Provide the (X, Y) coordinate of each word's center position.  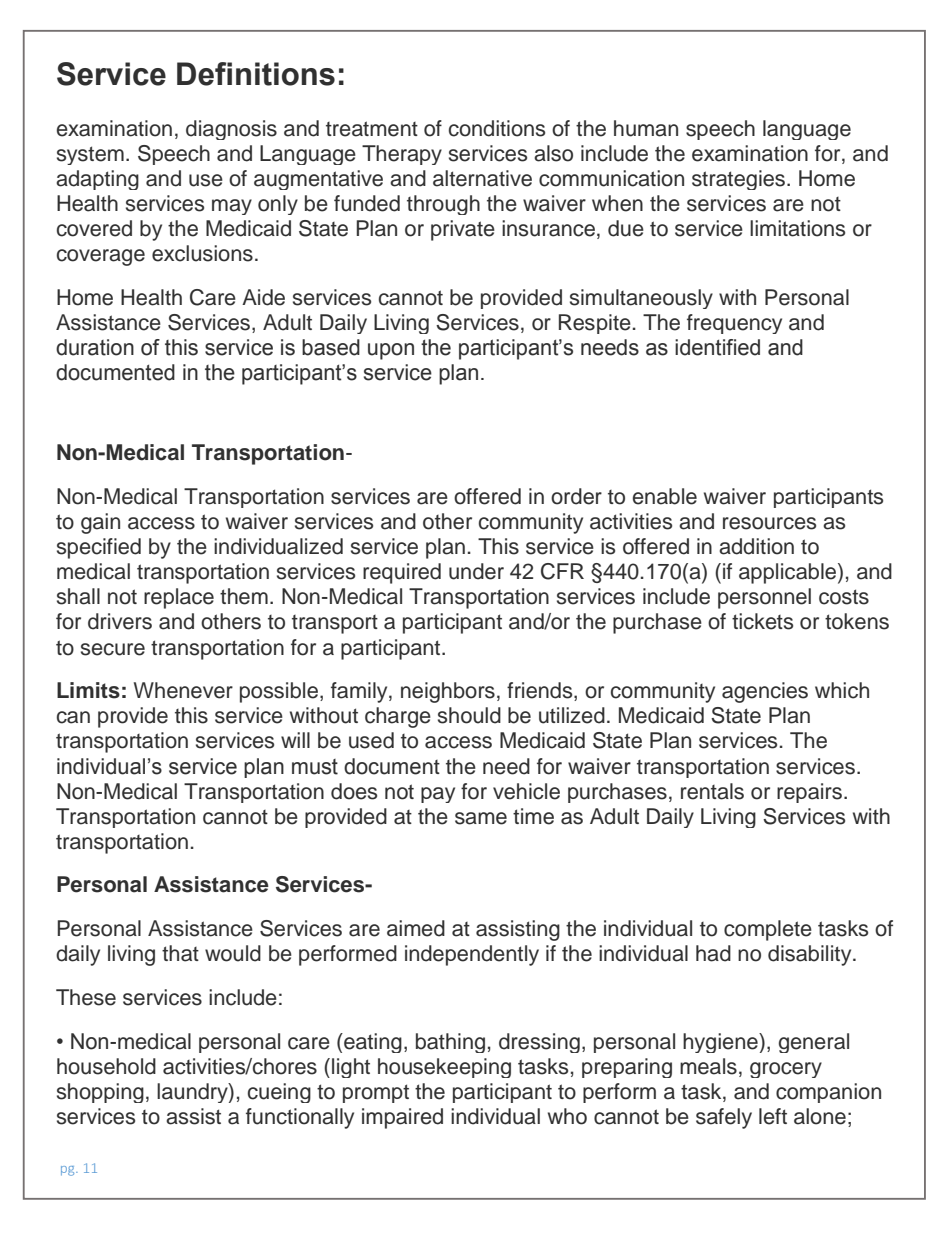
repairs (811, 793)
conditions (497, 128)
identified (717, 347)
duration (95, 347)
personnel (764, 598)
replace (179, 598)
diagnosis (231, 130)
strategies (738, 180)
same (481, 818)
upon (391, 351)
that (180, 953)
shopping (100, 1093)
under (476, 571)
